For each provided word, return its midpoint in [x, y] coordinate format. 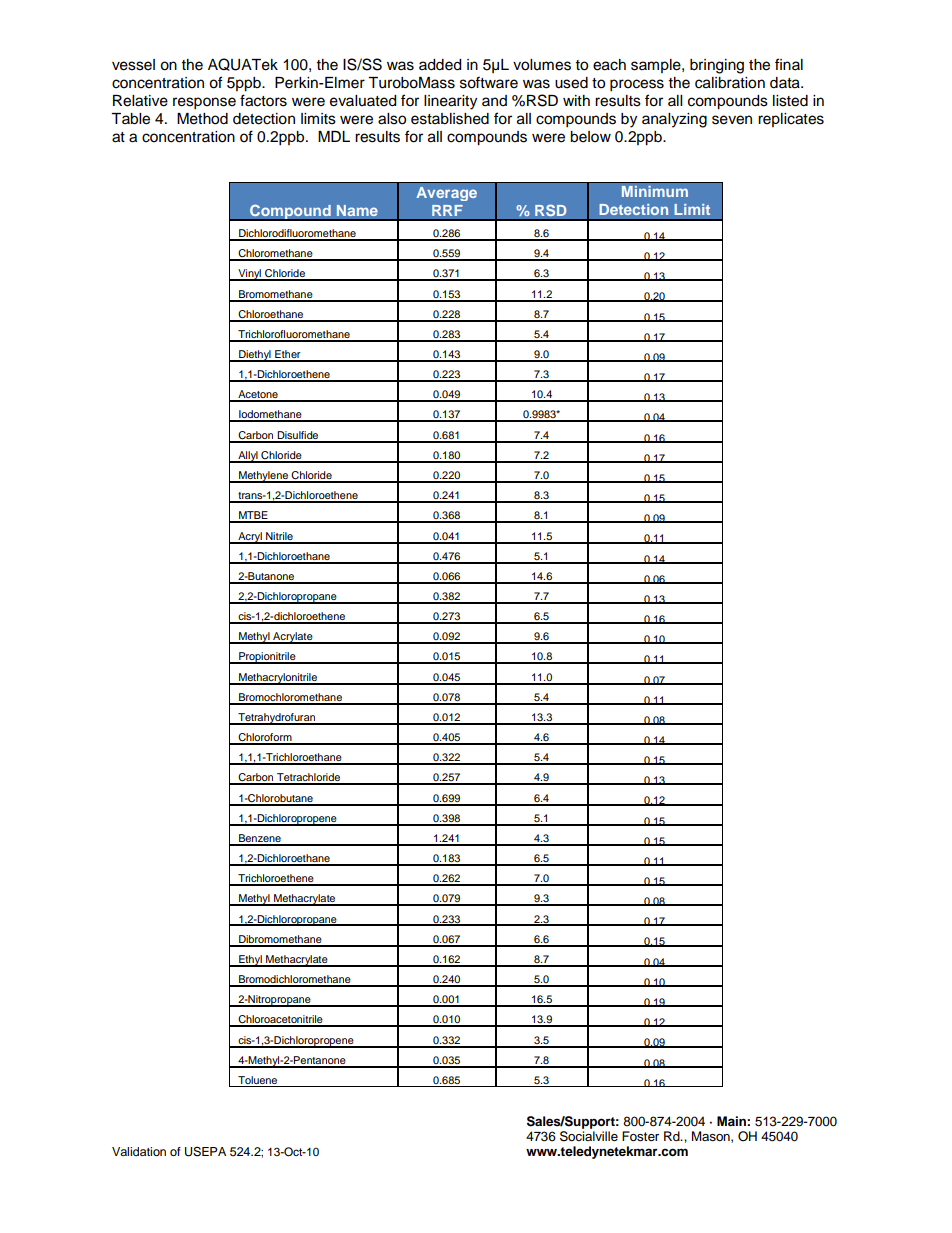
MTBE [253, 516]
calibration [730, 83]
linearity [450, 102]
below [590, 137]
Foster [640, 1136]
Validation [139, 1151]
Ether [288, 355]
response [204, 103]
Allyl [248, 457]
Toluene [257, 1080]
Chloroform [265, 738]
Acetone [258, 395]
